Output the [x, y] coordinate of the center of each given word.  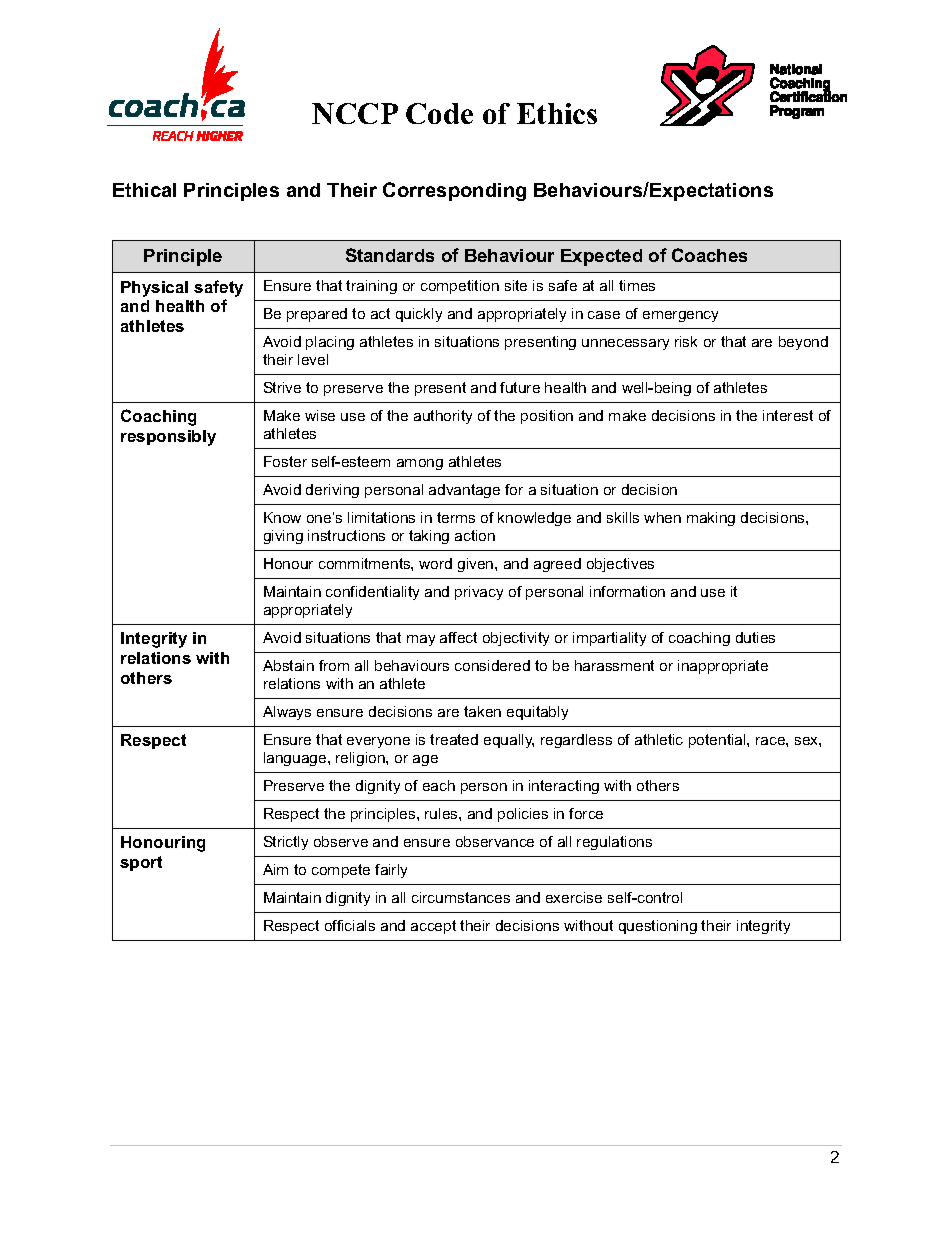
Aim [275, 869]
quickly [419, 315]
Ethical [144, 190]
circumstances [461, 897]
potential [718, 741]
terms [456, 517]
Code [439, 113]
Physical [154, 289]
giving [283, 537]
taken [482, 711]
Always [287, 713]
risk [686, 341]
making [711, 519]
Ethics [557, 113]
